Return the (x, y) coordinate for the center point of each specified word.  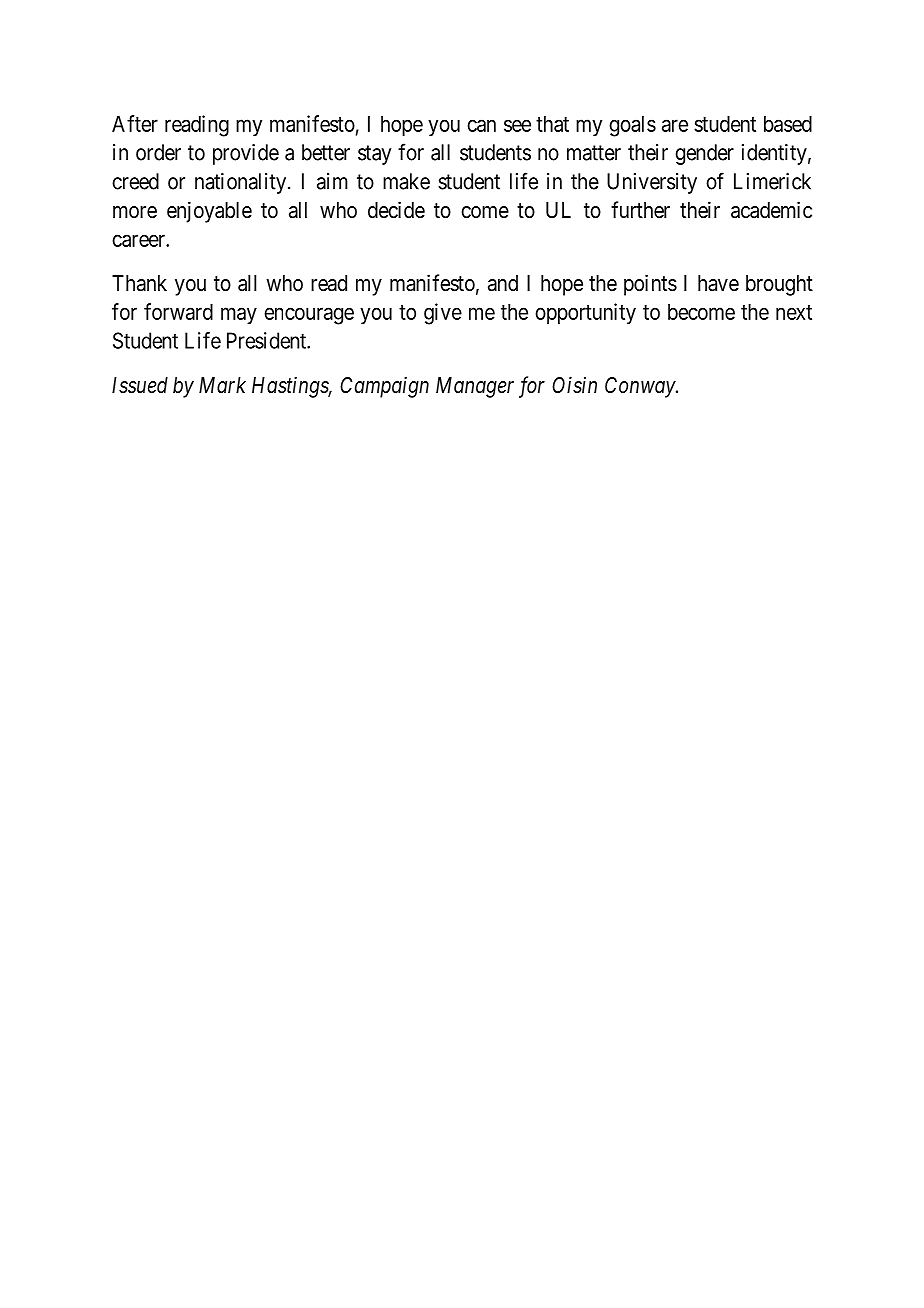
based (788, 124)
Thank (139, 283)
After (135, 123)
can (481, 125)
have (718, 283)
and (503, 283)
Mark (222, 385)
